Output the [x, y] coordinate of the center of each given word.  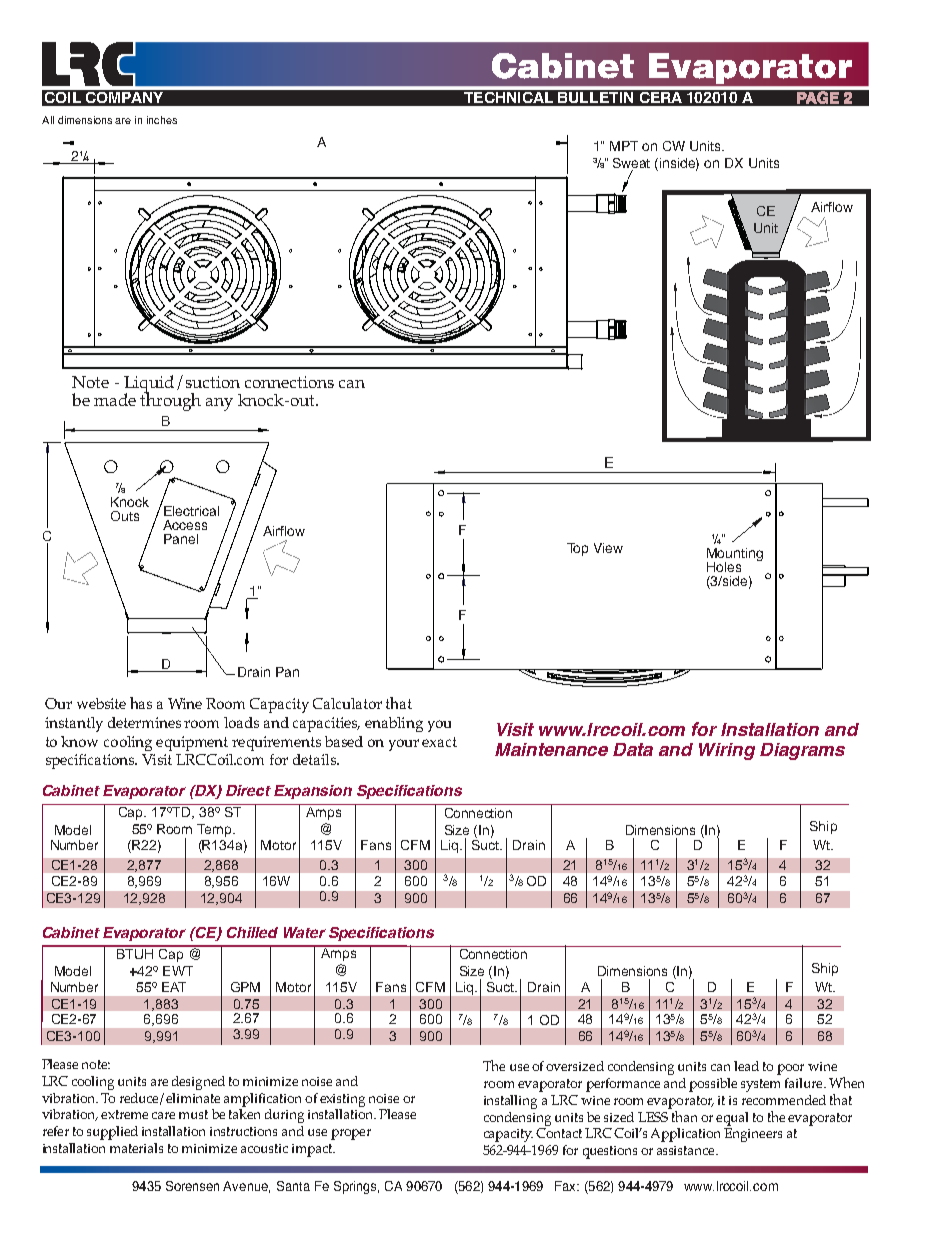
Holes [724, 567]
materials [136, 1148]
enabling [394, 724]
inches [162, 120]
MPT [624, 146]
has [141, 703]
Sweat [631, 163]
